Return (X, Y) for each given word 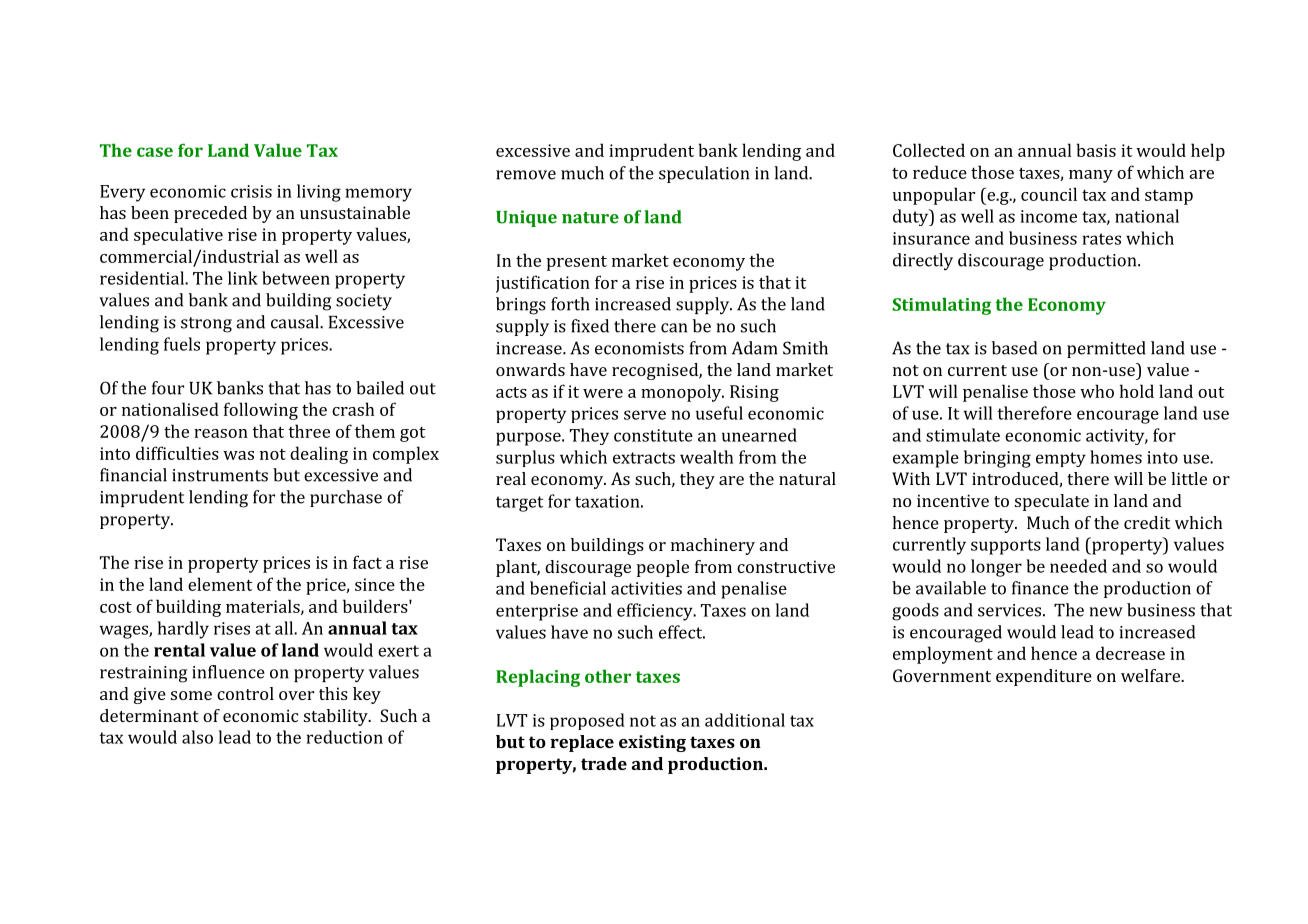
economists (639, 348)
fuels (182, 344)
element (220, 584)
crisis (251, 191)
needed (1078, 566)
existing (652, 743)
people (663, 568)
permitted (1106, 349)
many (1091, 176)
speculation (704, 174)
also (197, 737)
